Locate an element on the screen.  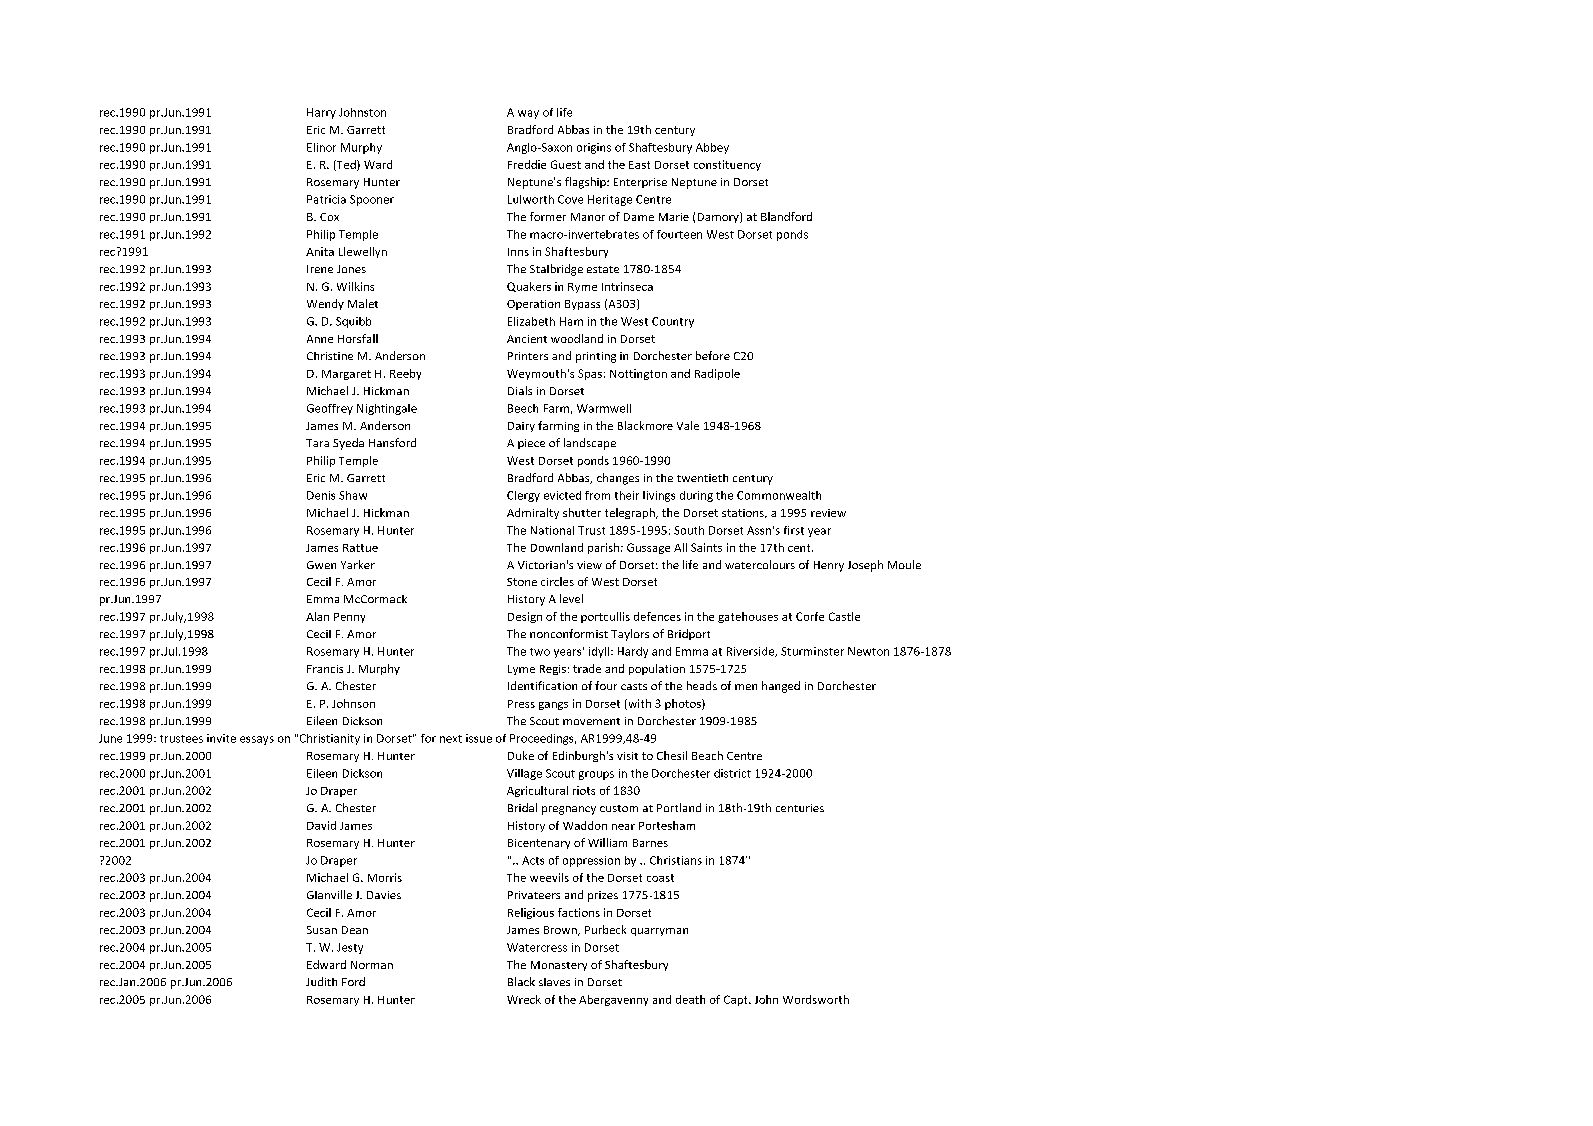
Vale is located at coordinates (688, 425).
